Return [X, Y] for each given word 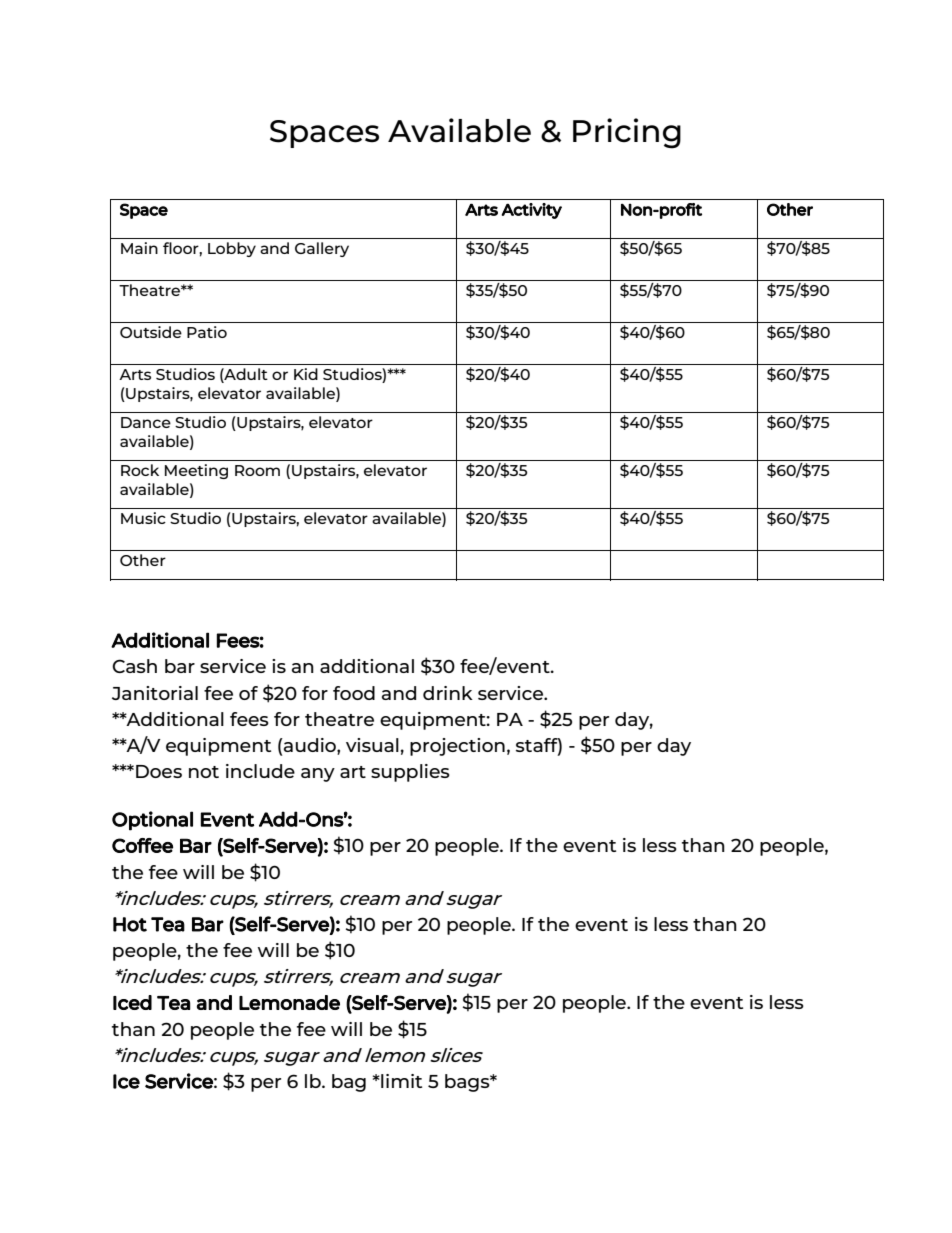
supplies [410, 773]
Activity [532, 211]
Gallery [322, 249]
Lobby [232, 249]
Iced [132, 1002]
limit [400, 1081]
